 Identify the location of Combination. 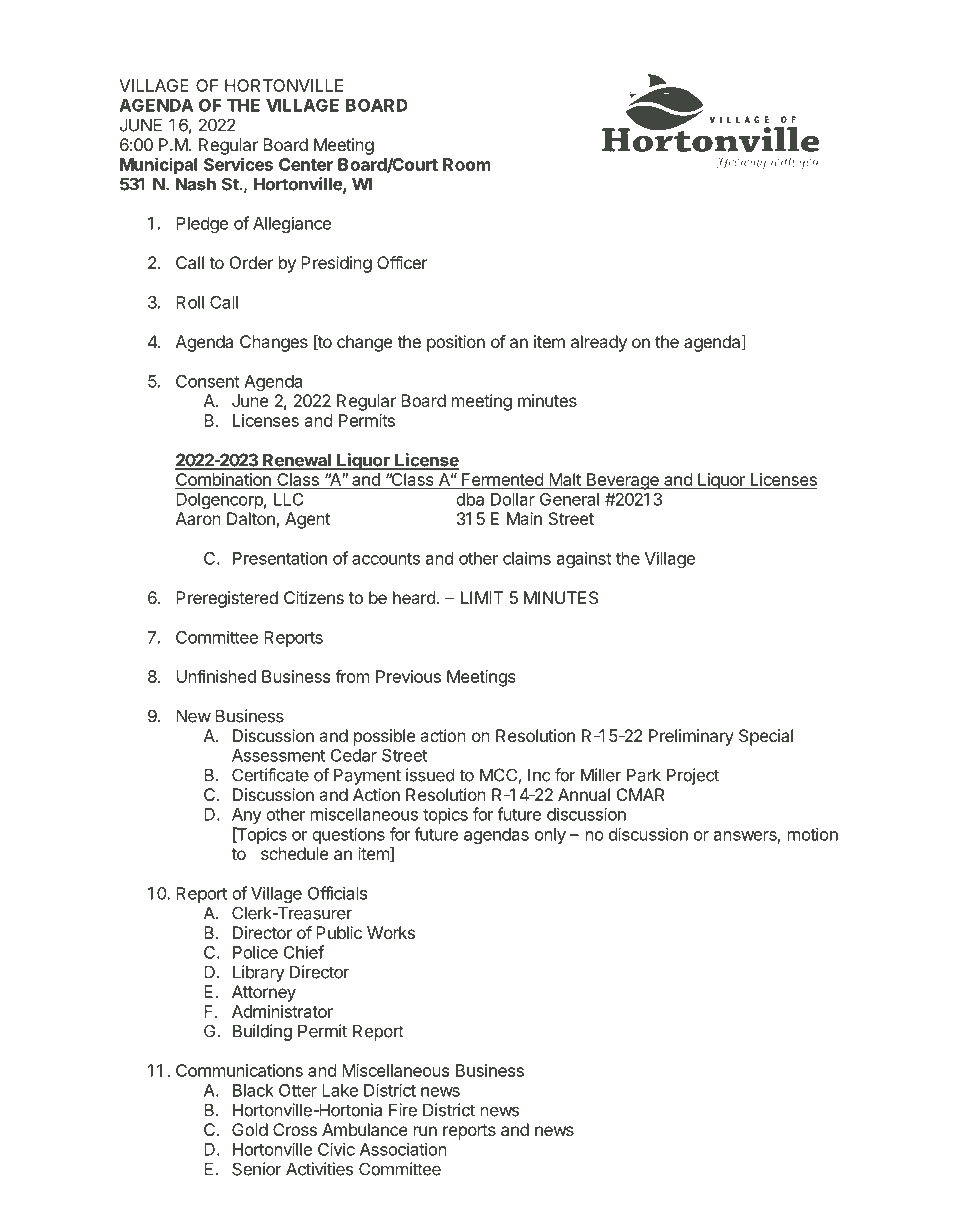
(224, 481).
